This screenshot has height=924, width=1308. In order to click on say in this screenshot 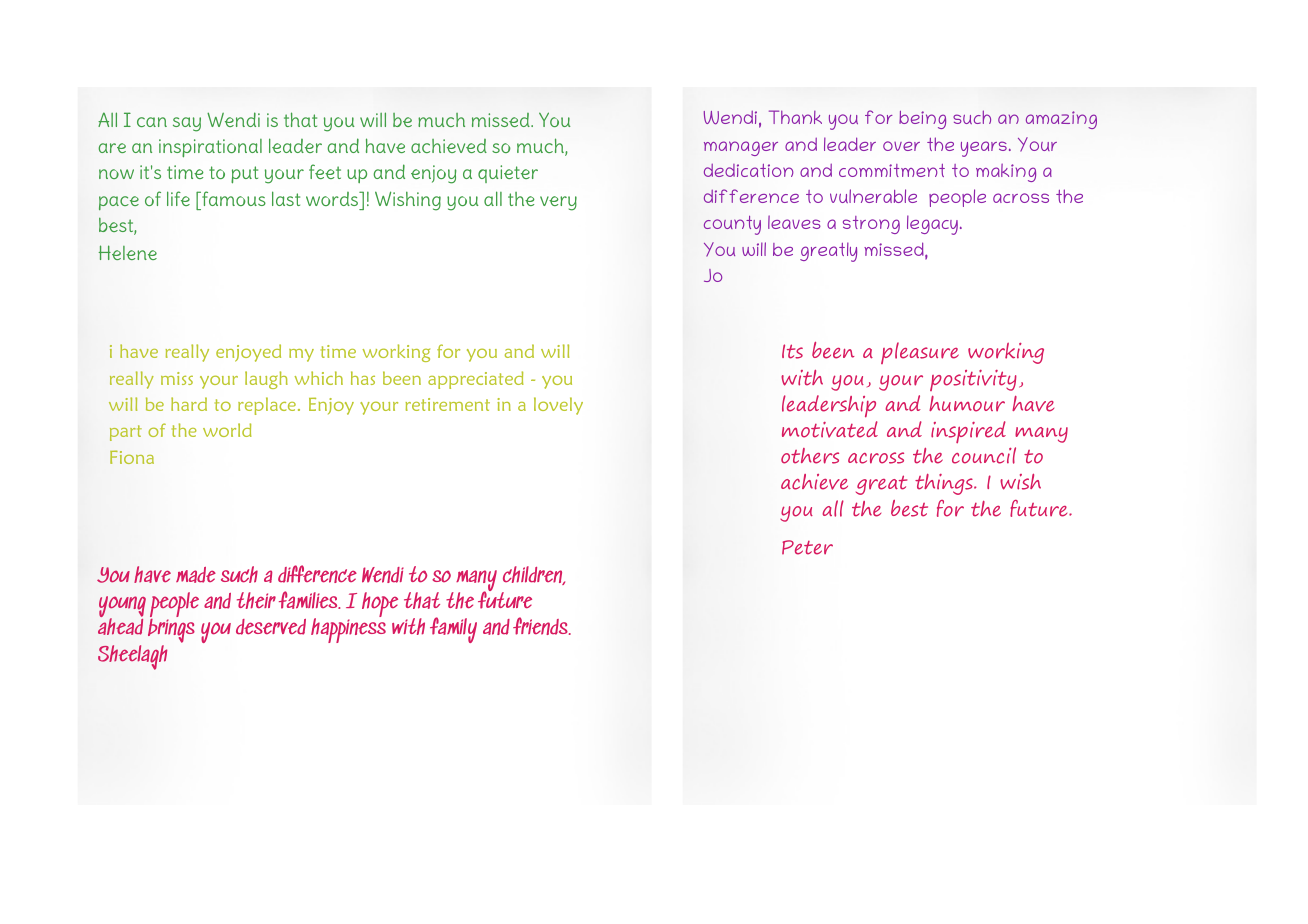, I will do `click(187, 124)`.
